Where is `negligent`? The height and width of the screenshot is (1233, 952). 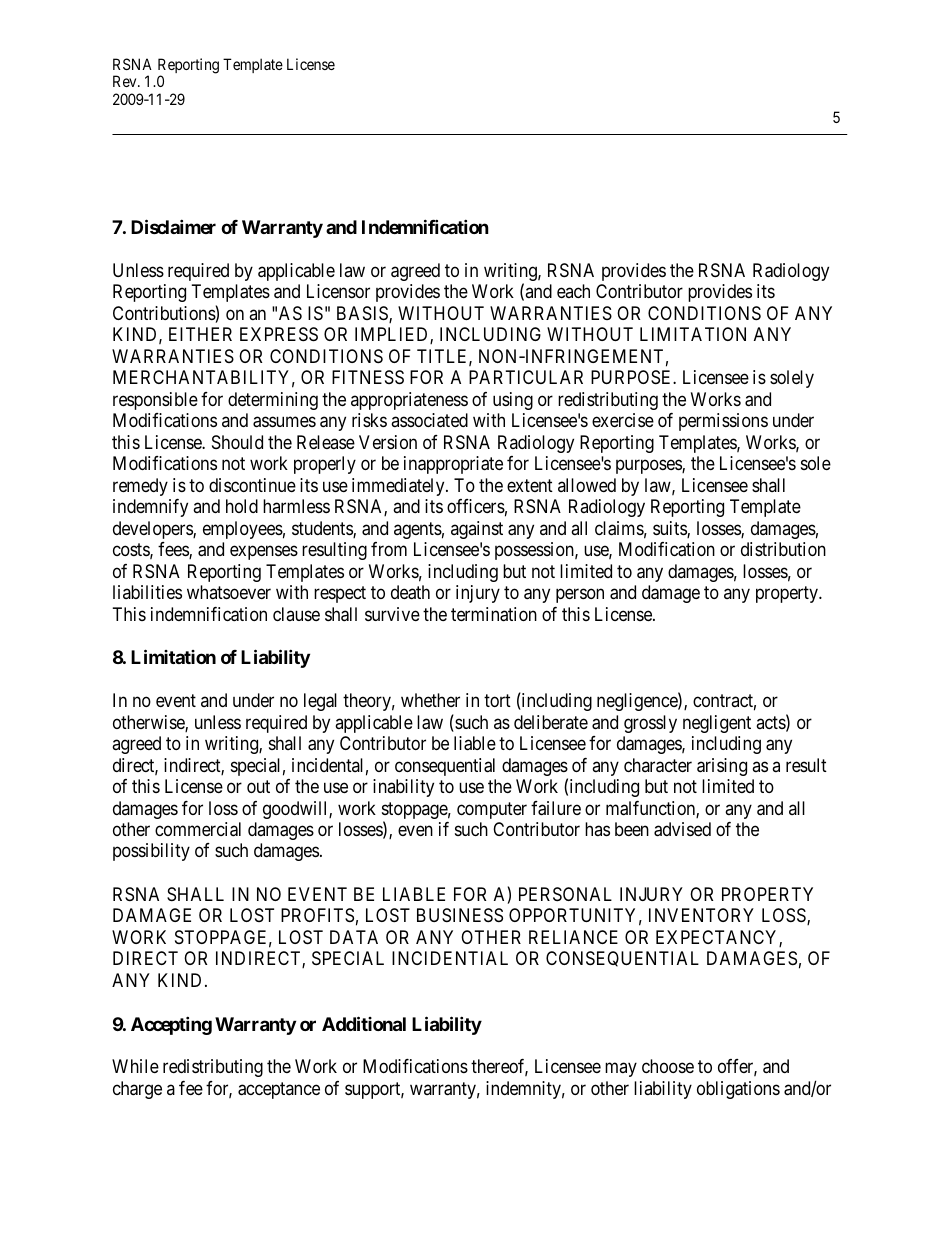
negligent is located at coordinates (717, 724).
